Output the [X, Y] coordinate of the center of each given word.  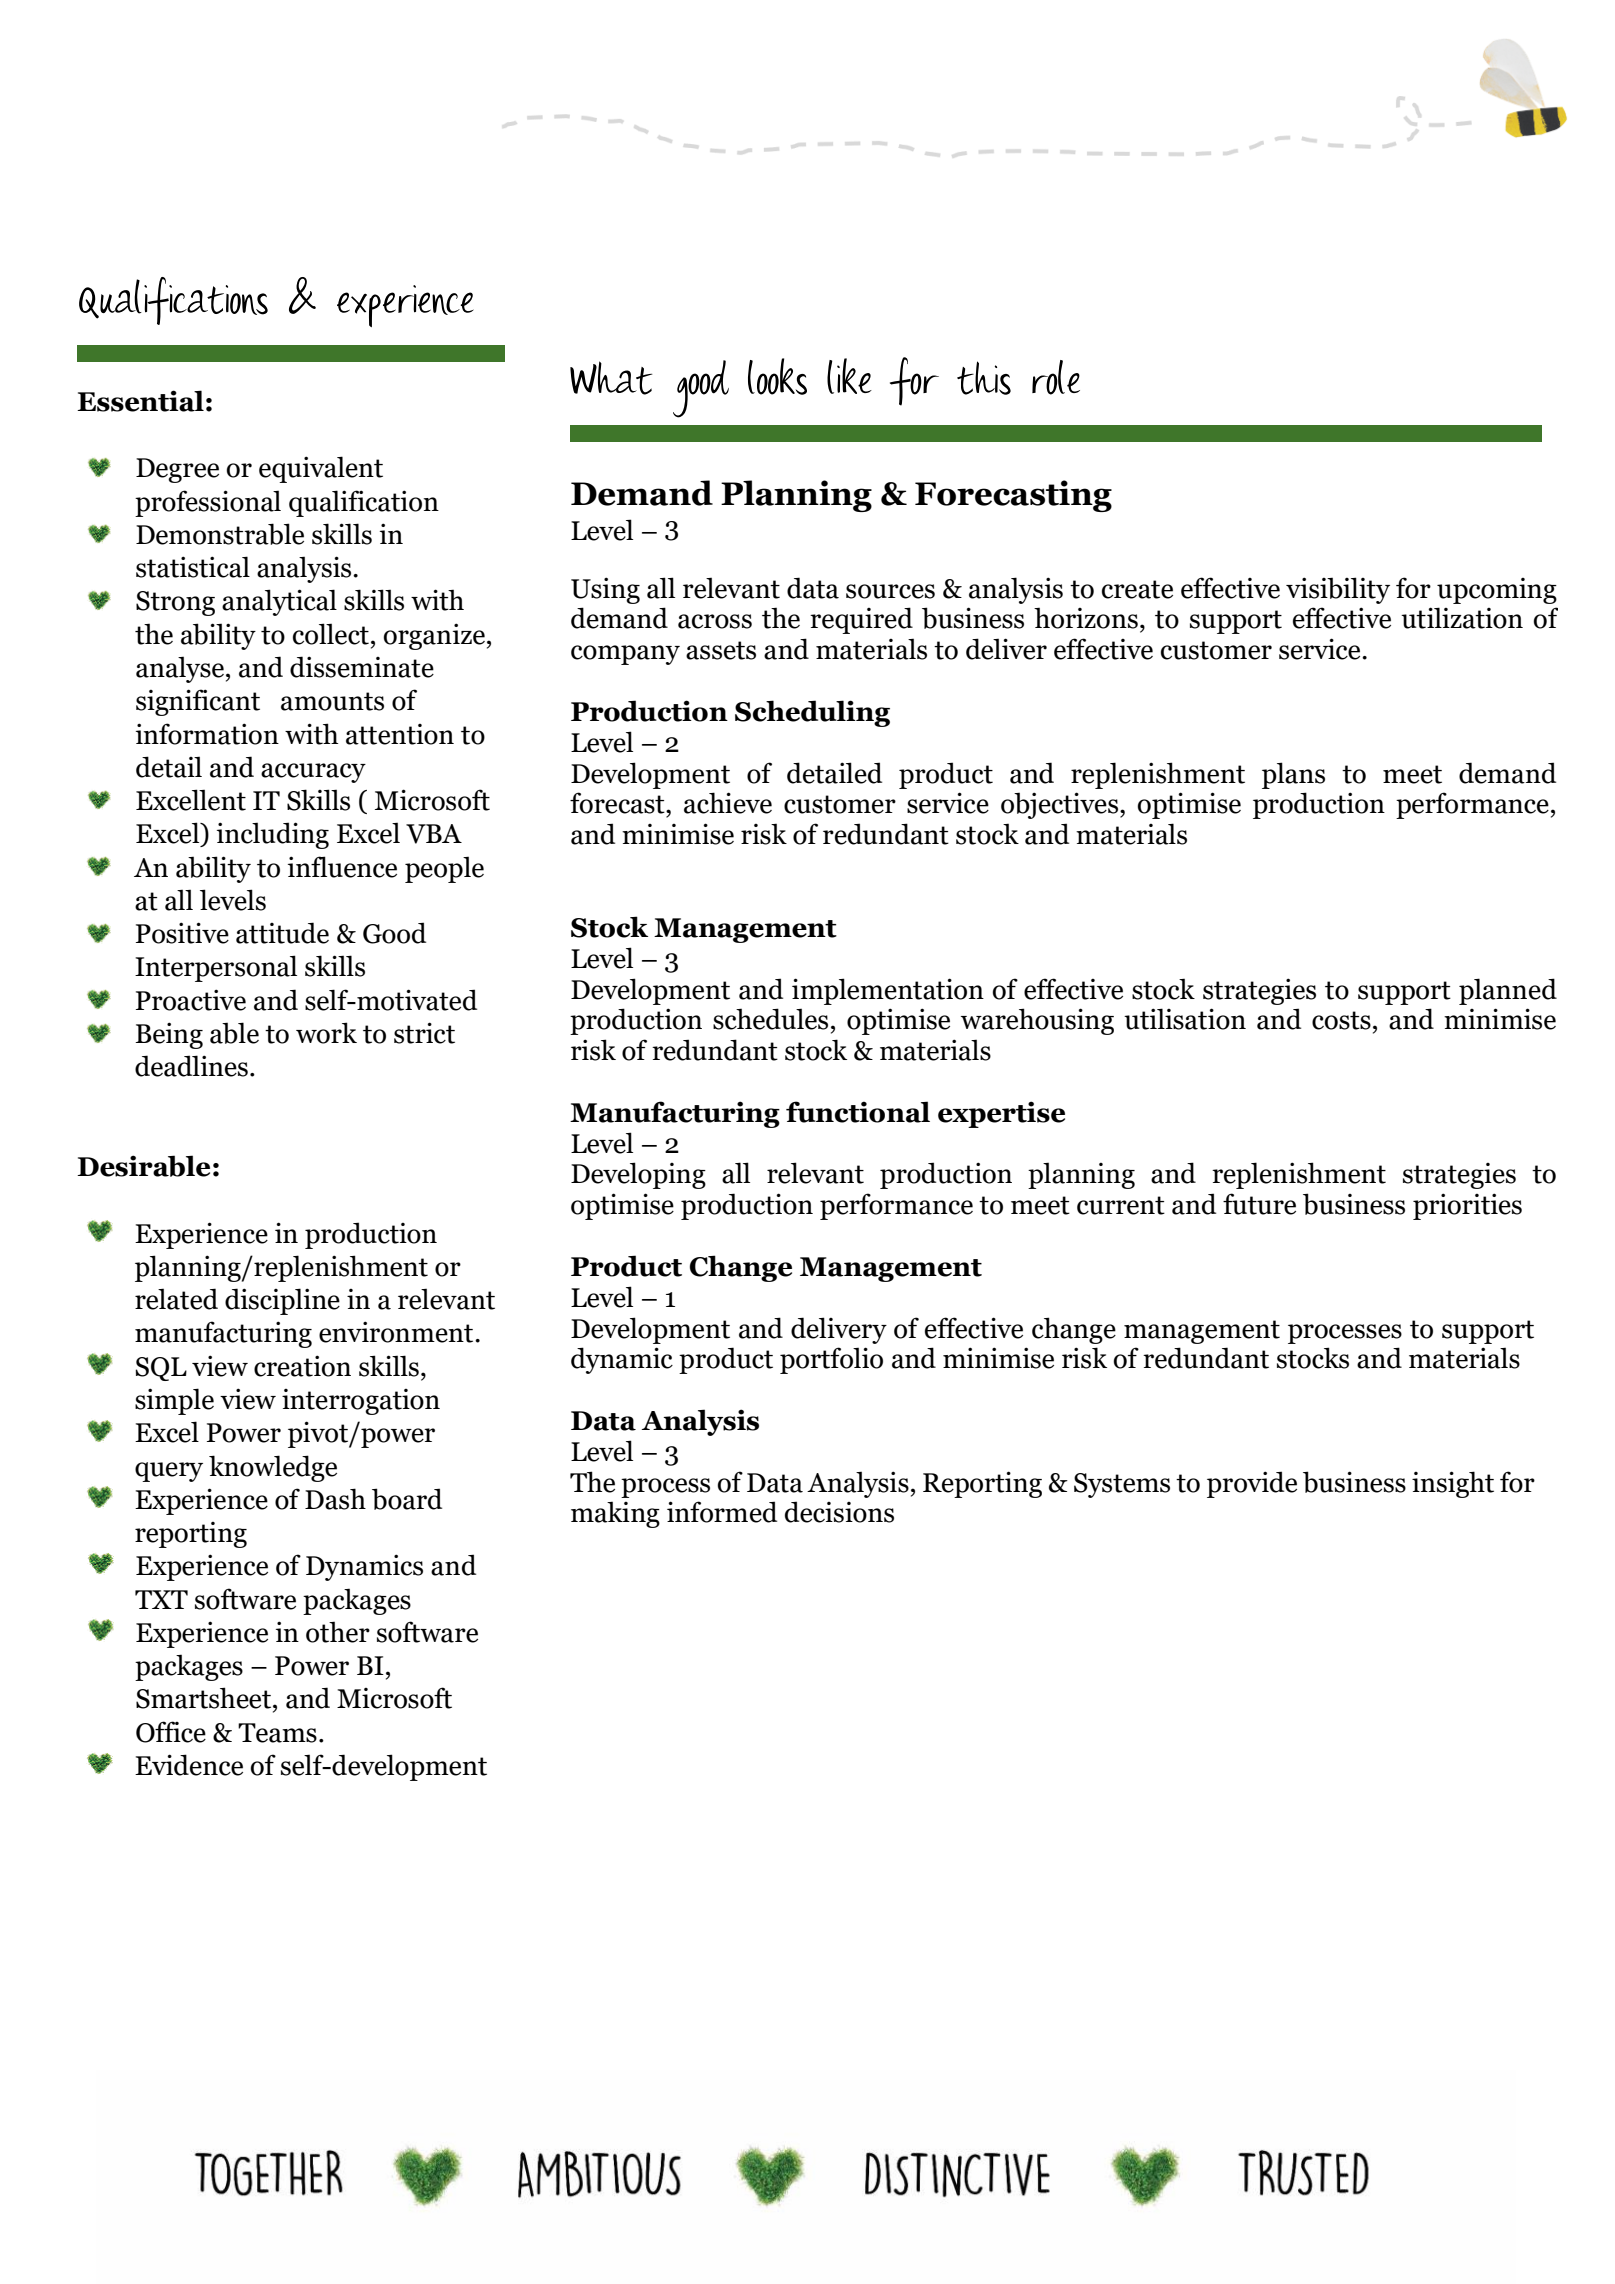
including [273, 835]
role [1056, 377]
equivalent [321, 469]
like [849, 376]
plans [1293, 775]
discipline [282, 1301]
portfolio [831, 1360]
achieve [728, 803]
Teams [277, 1733]
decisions [839, 1512]
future [1259, 1204]
